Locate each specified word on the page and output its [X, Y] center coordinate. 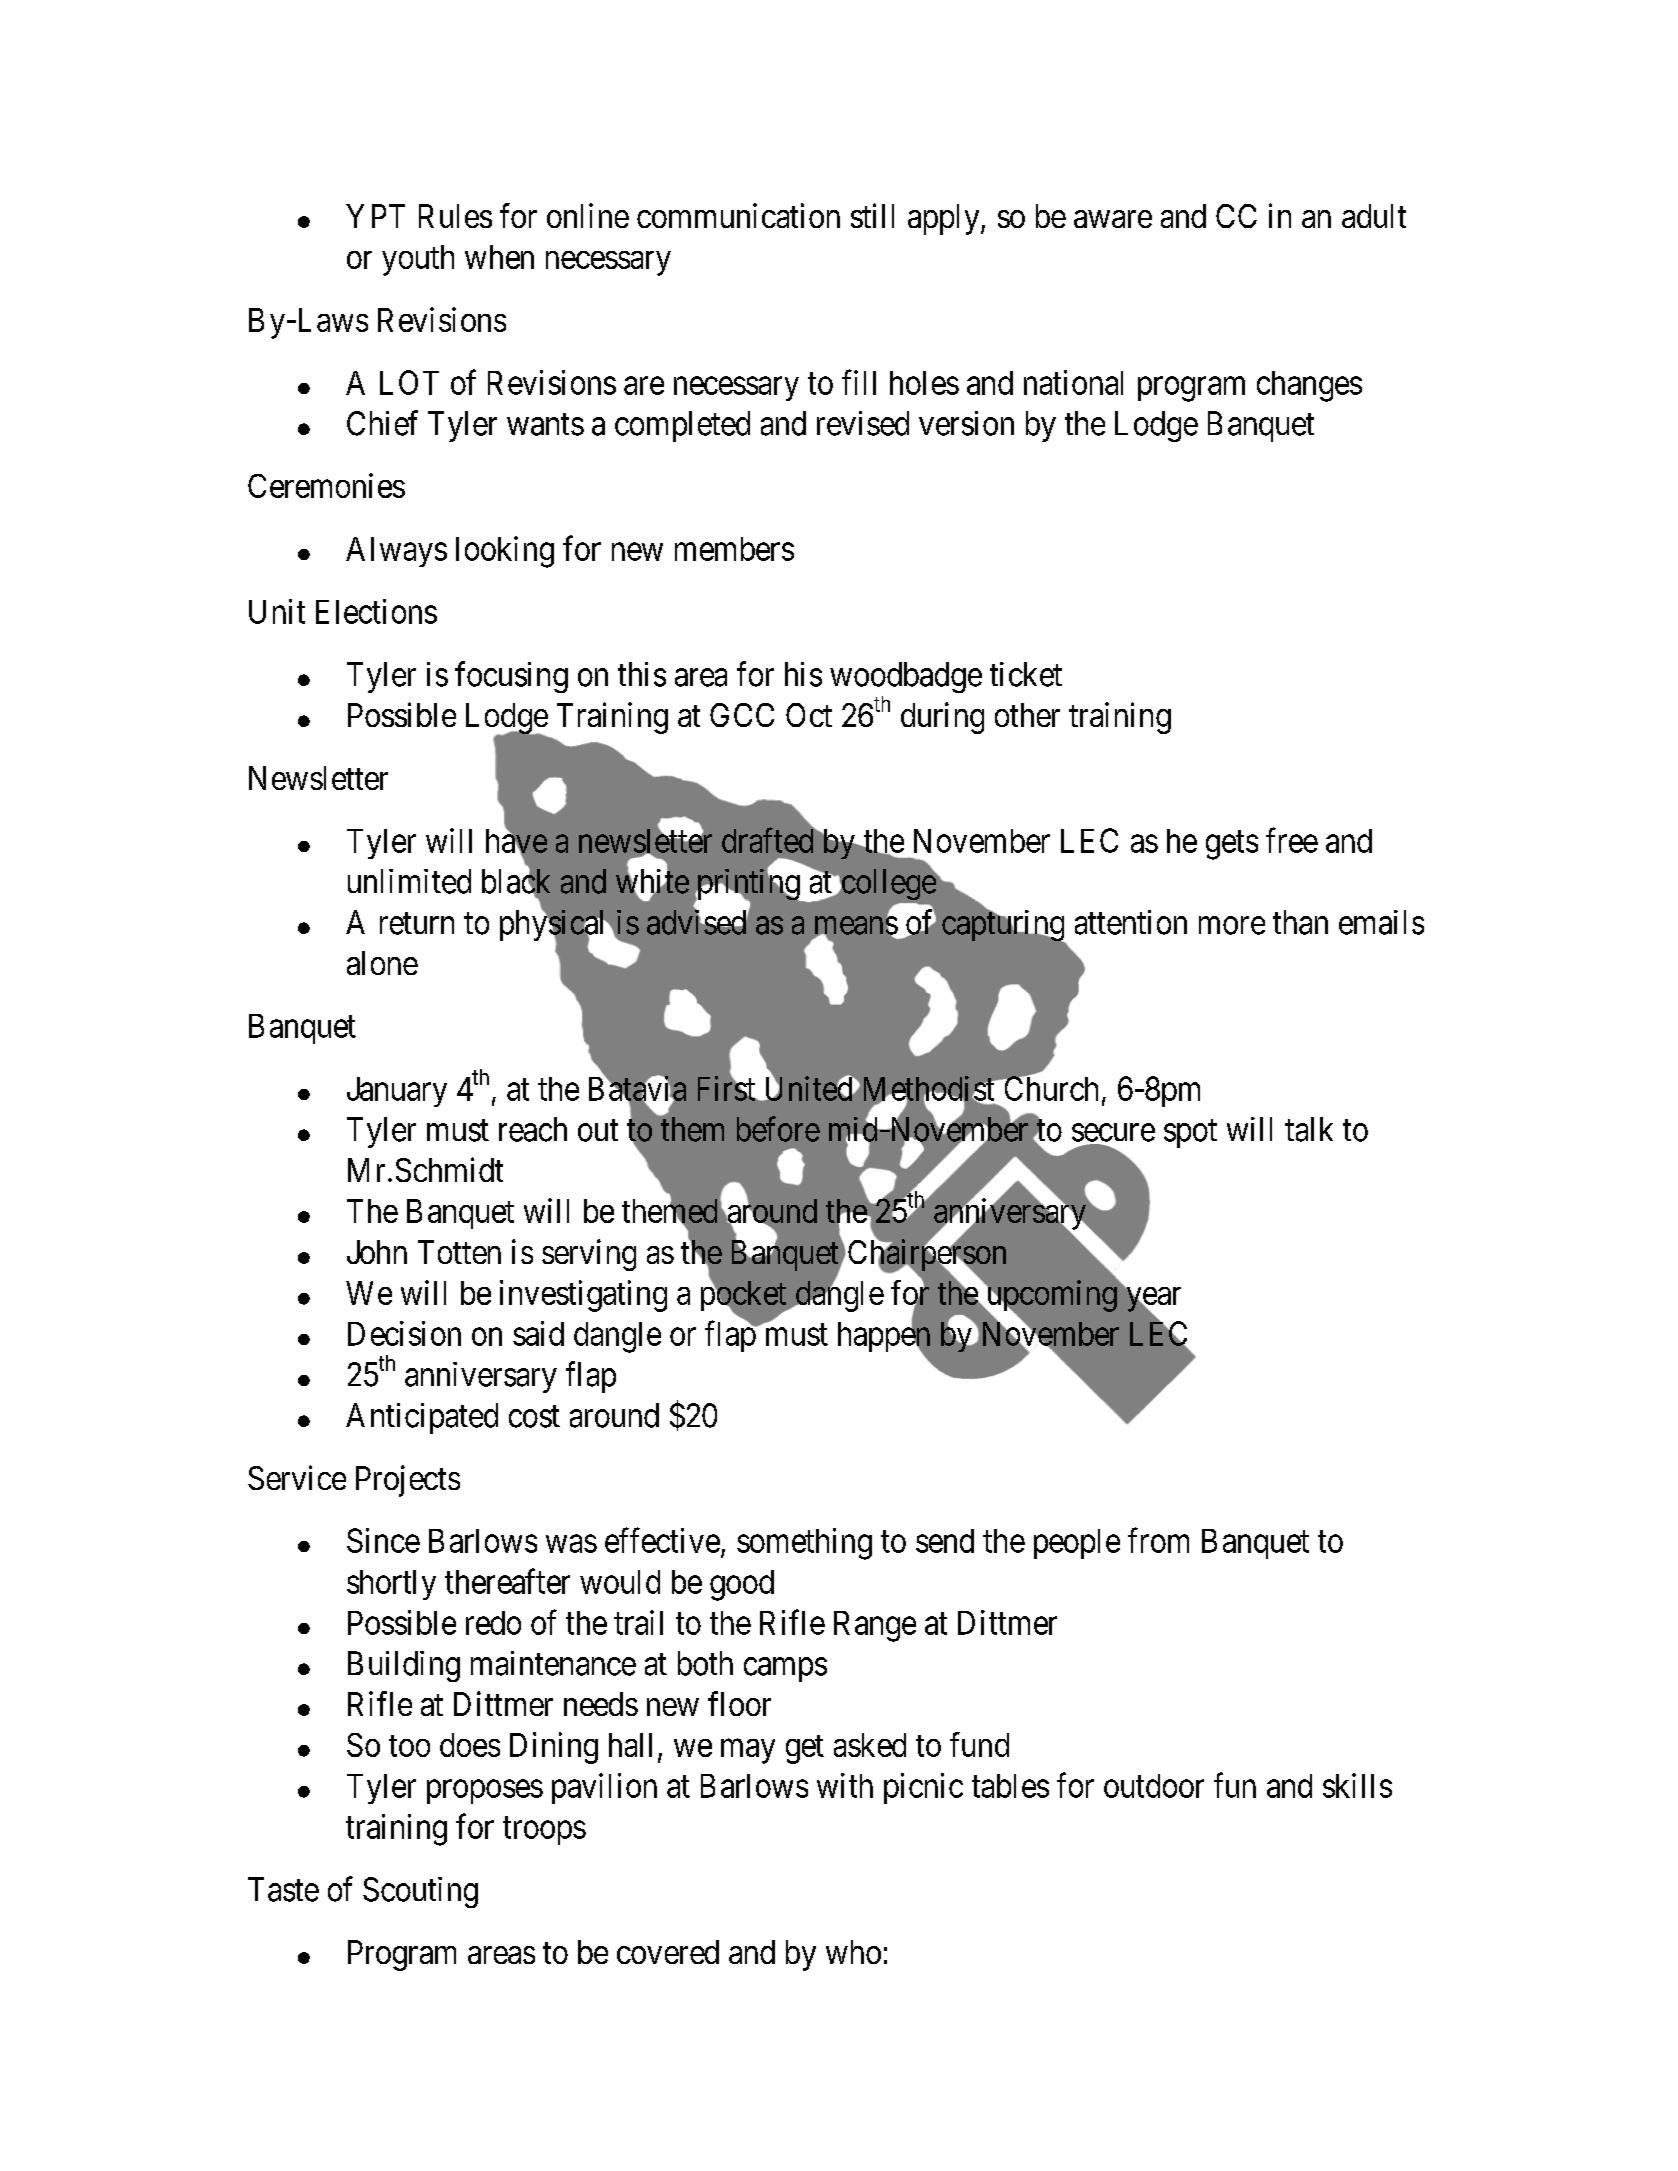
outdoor [1154, 1786]
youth [418, 260]
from [1158, 1540]
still [872, 215]
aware [1113, 219]
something [804, 1544]
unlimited [409, 881]
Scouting [420, 1892]
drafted [769, 840]
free [1292, 840]
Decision [404, 1333]
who [853, 1952]
